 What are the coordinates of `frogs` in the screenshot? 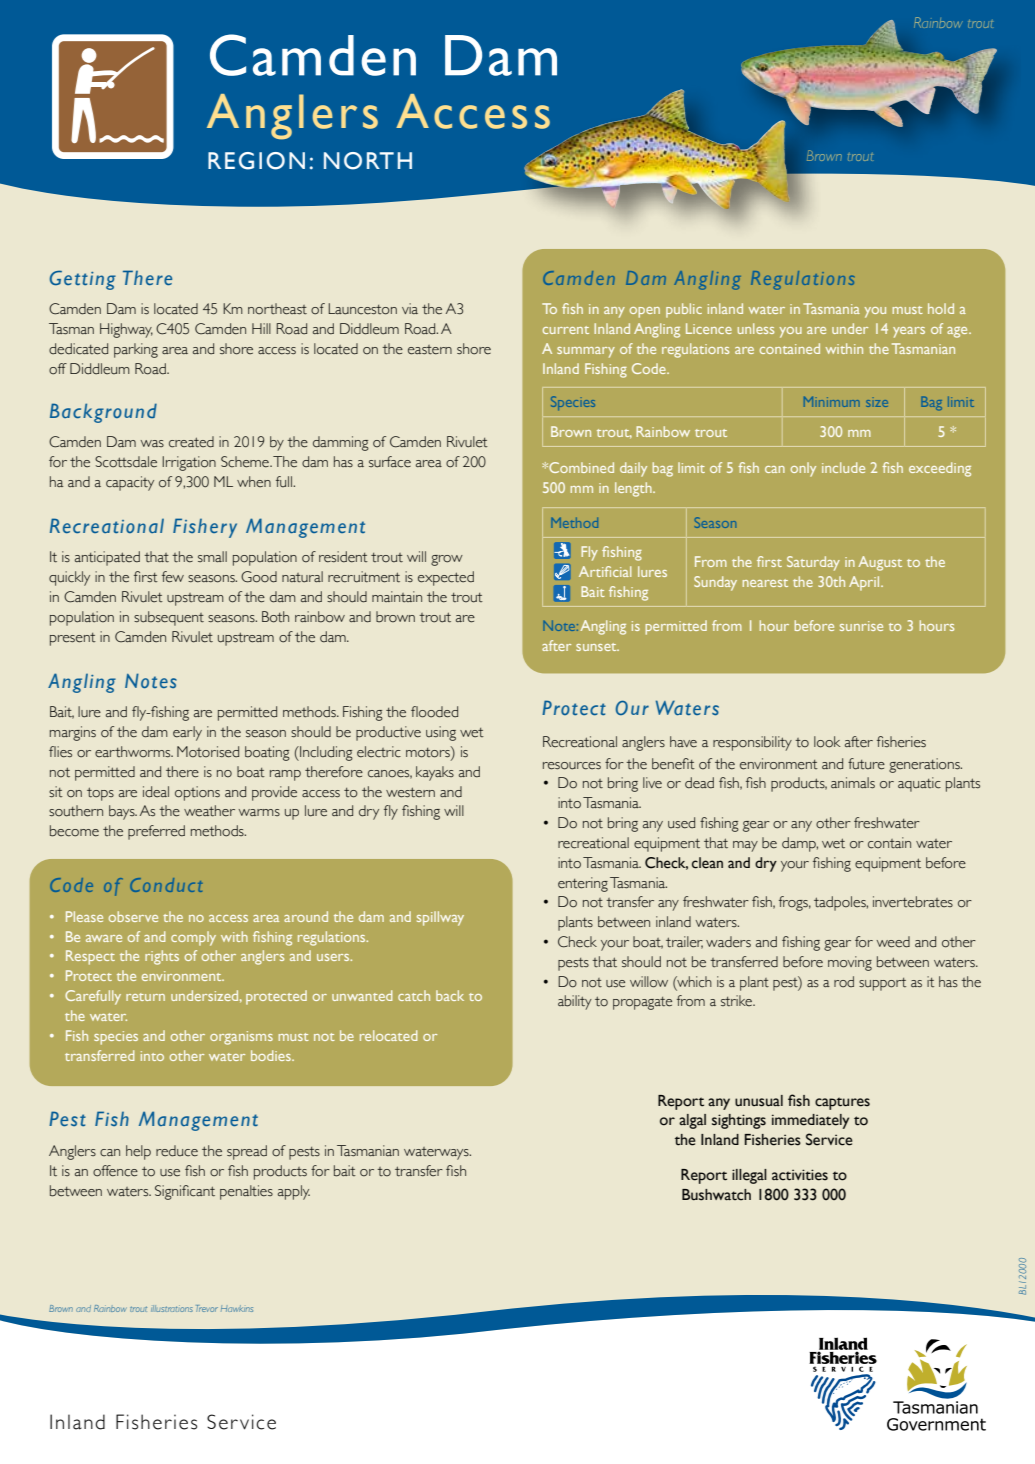 It's located at (795, 903).
